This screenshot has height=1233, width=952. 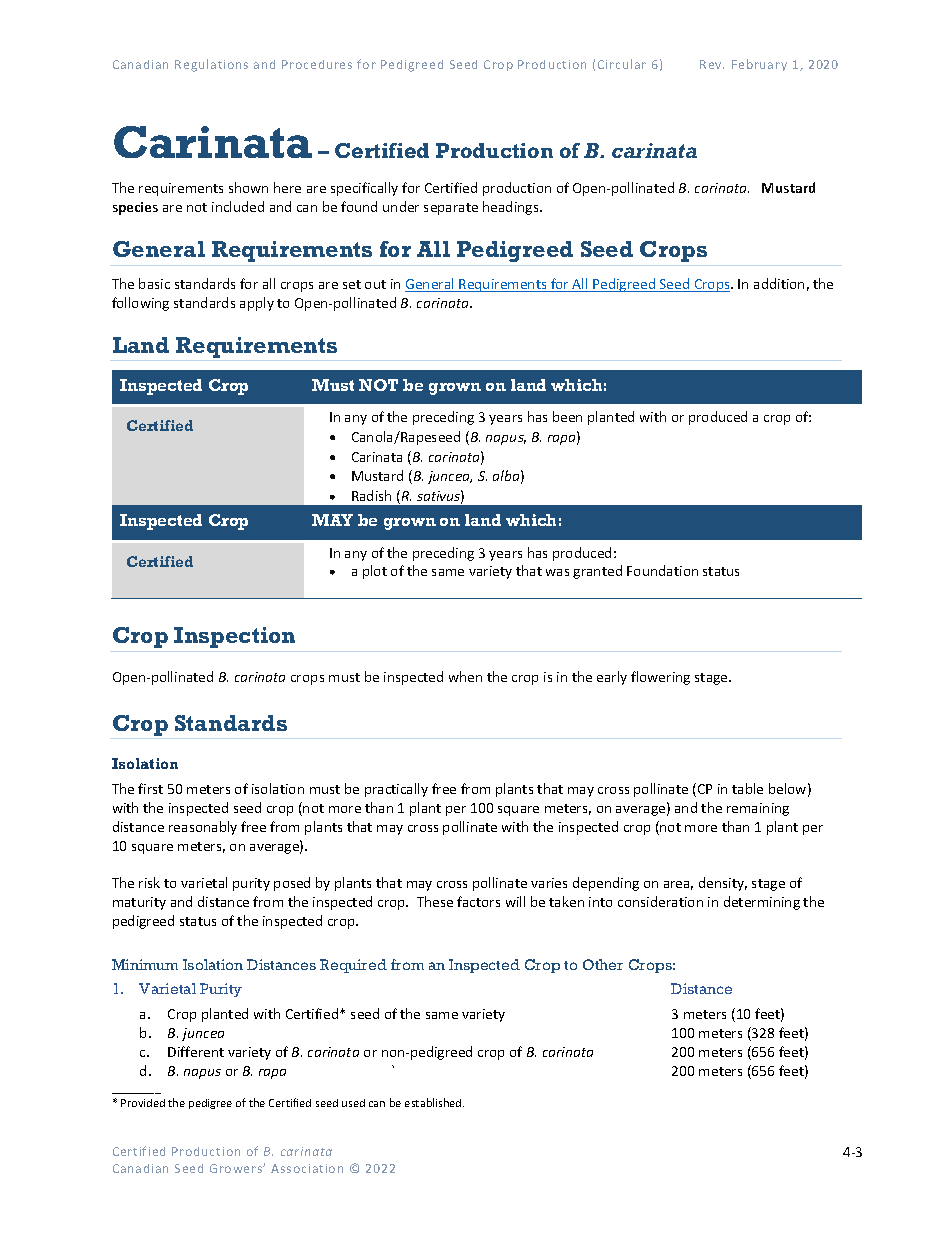 What do you see at coordinates (597, 572) in the screenshot?
I see `granted` at bounding box center [597, 572].
